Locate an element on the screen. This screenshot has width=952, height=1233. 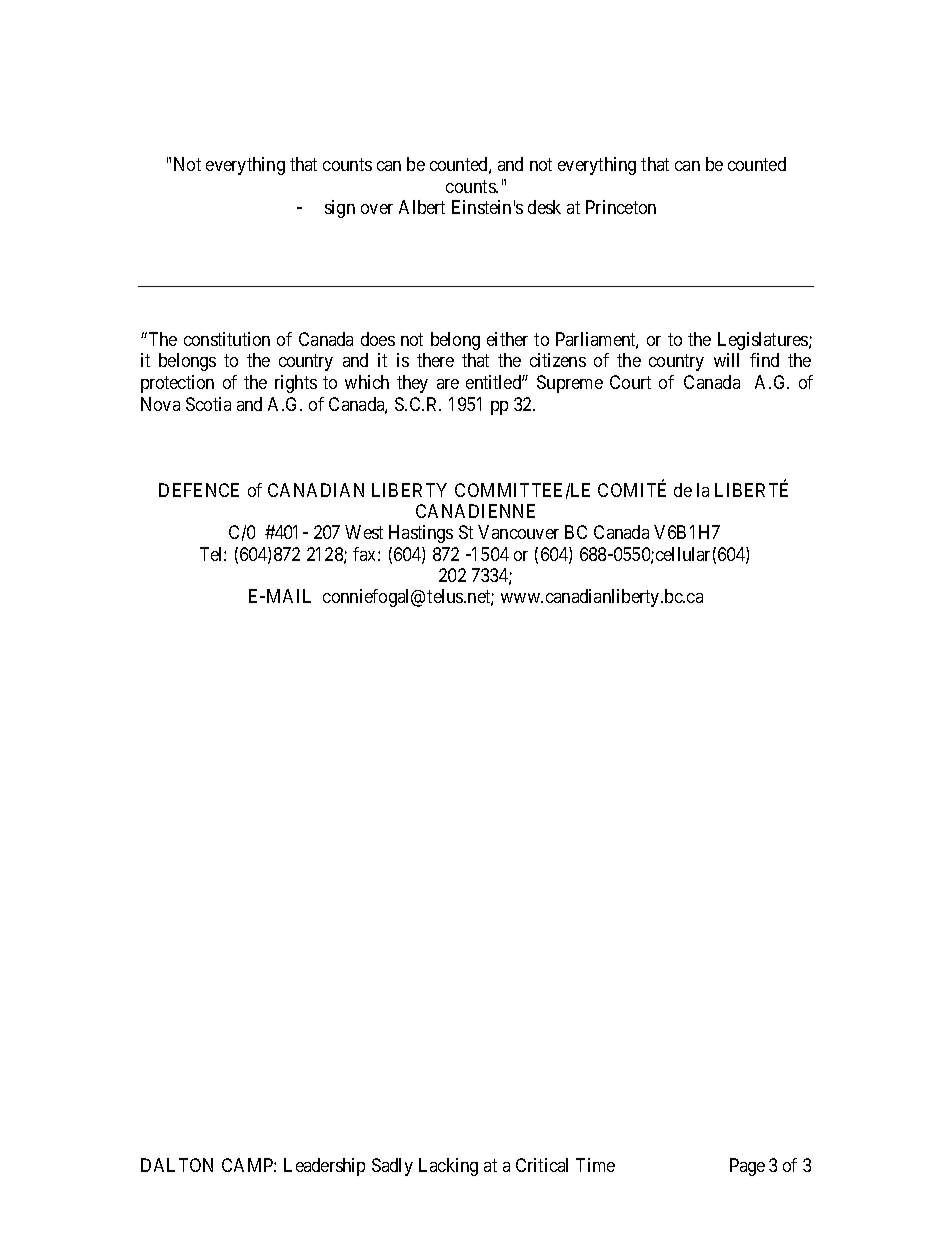
Lacking is located at coordinates (448, 1167).
